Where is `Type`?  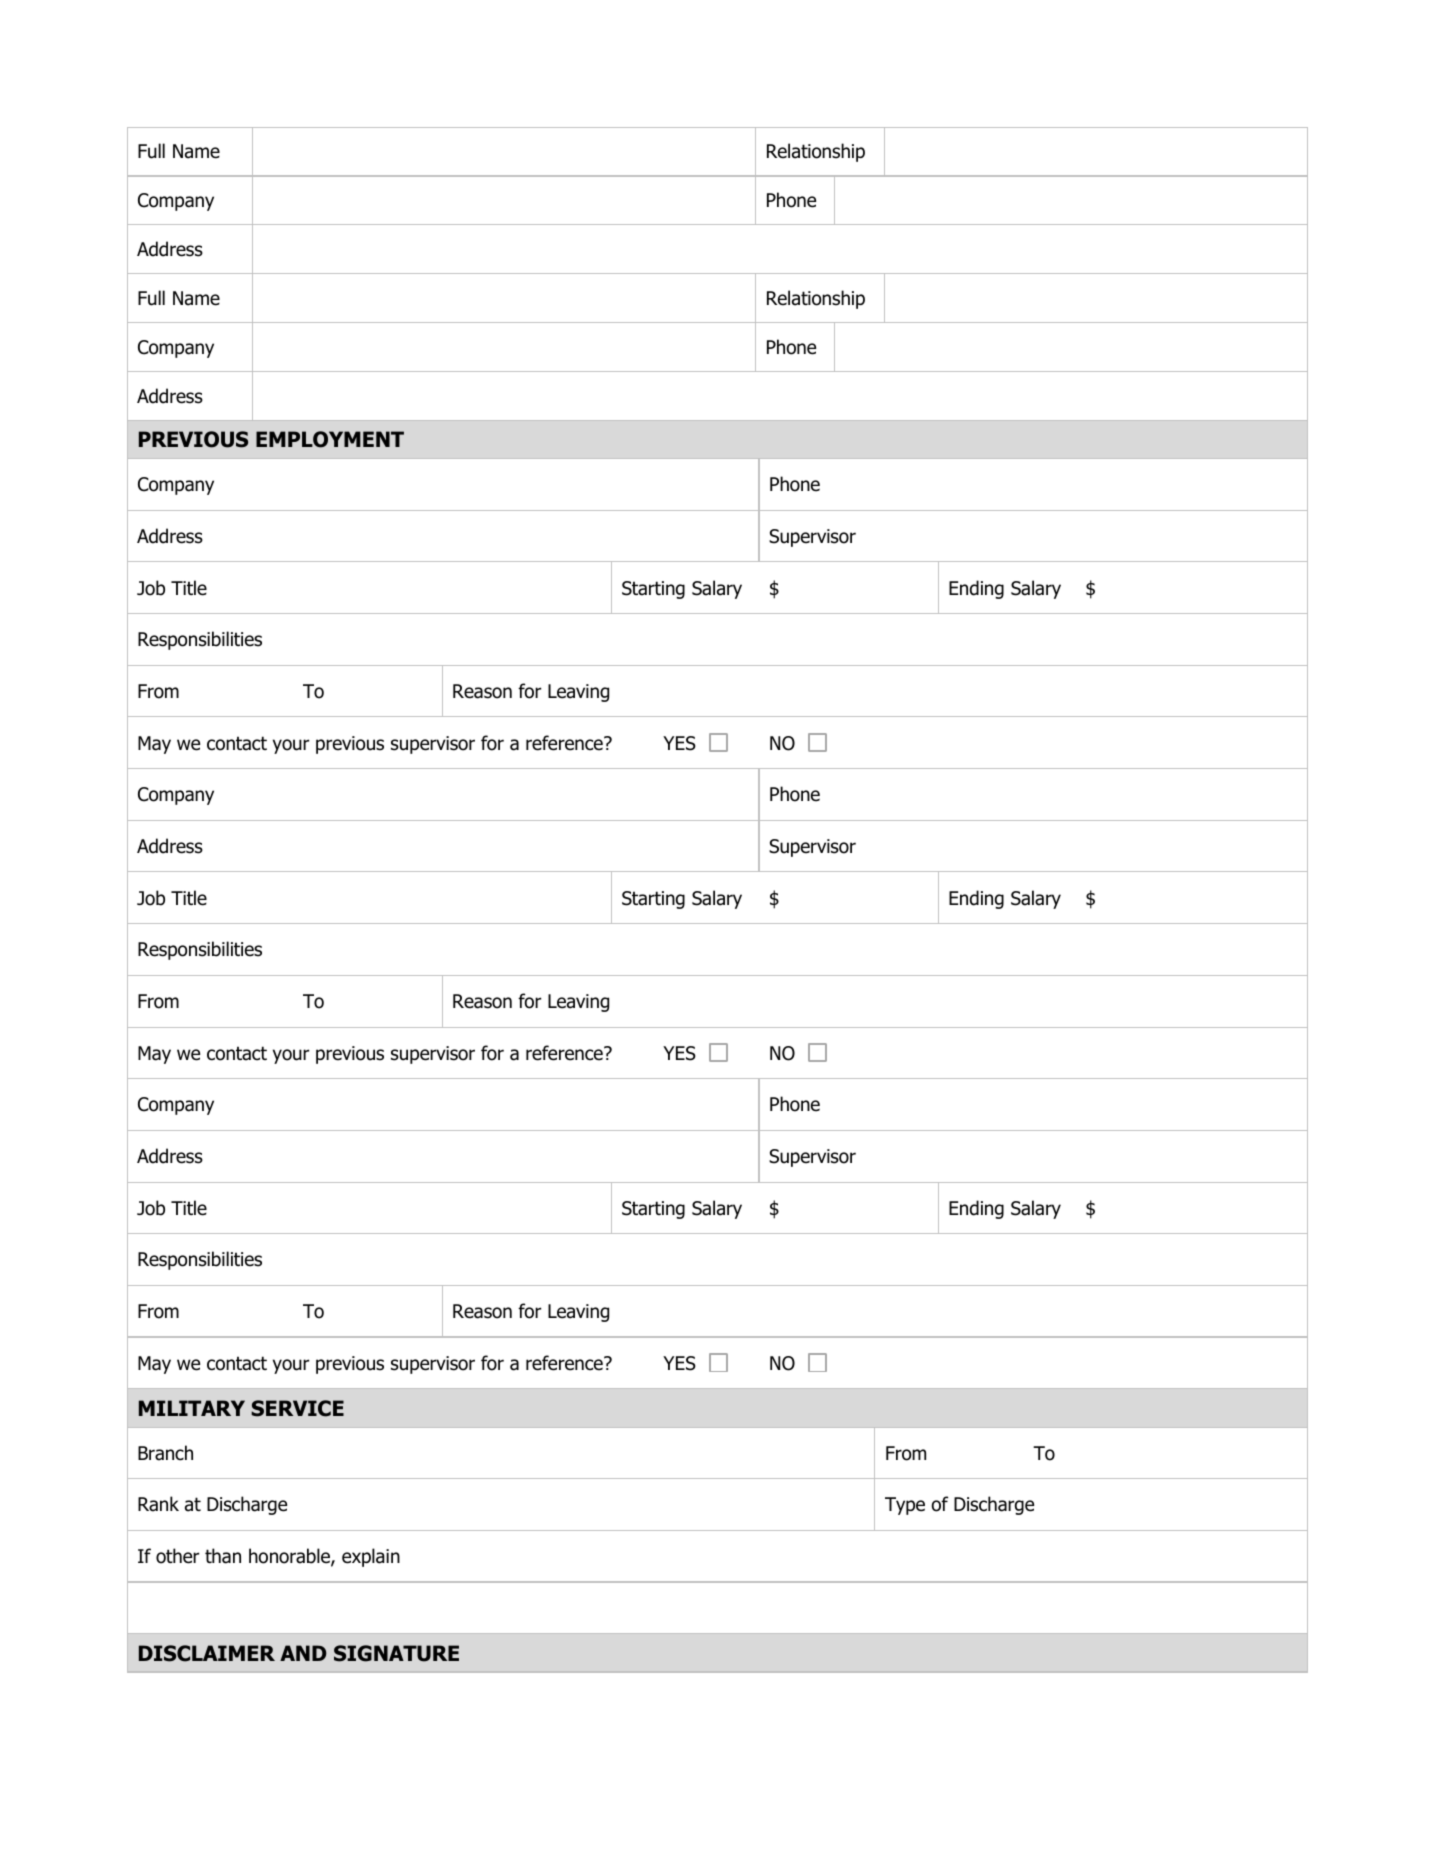
Type is located at coordinates (905, 1506).
